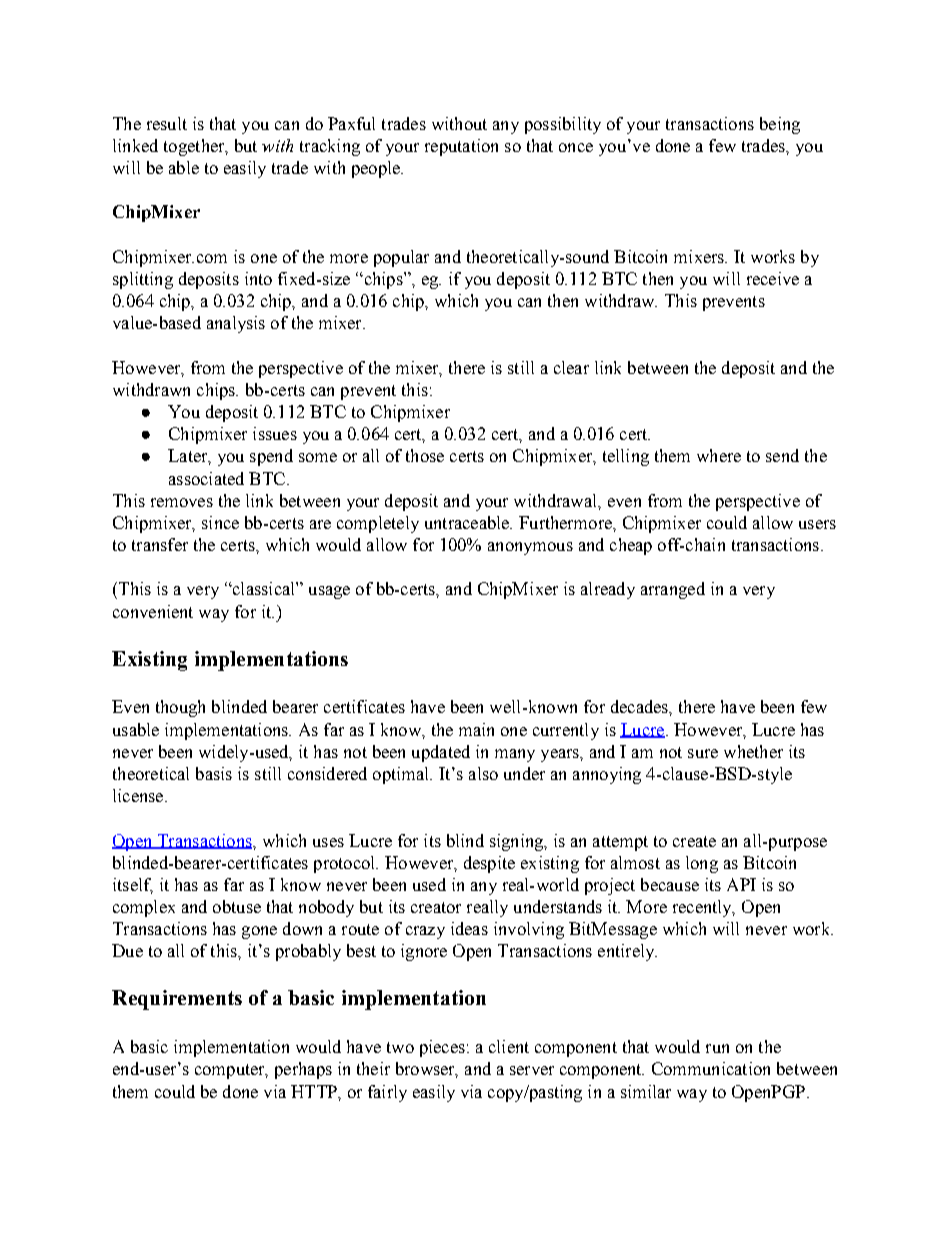 The width and height of the document is (952, 1233). What do you see at coordinates (180, 708) in the document?
I see `though` at bounding box center [180, 708].
